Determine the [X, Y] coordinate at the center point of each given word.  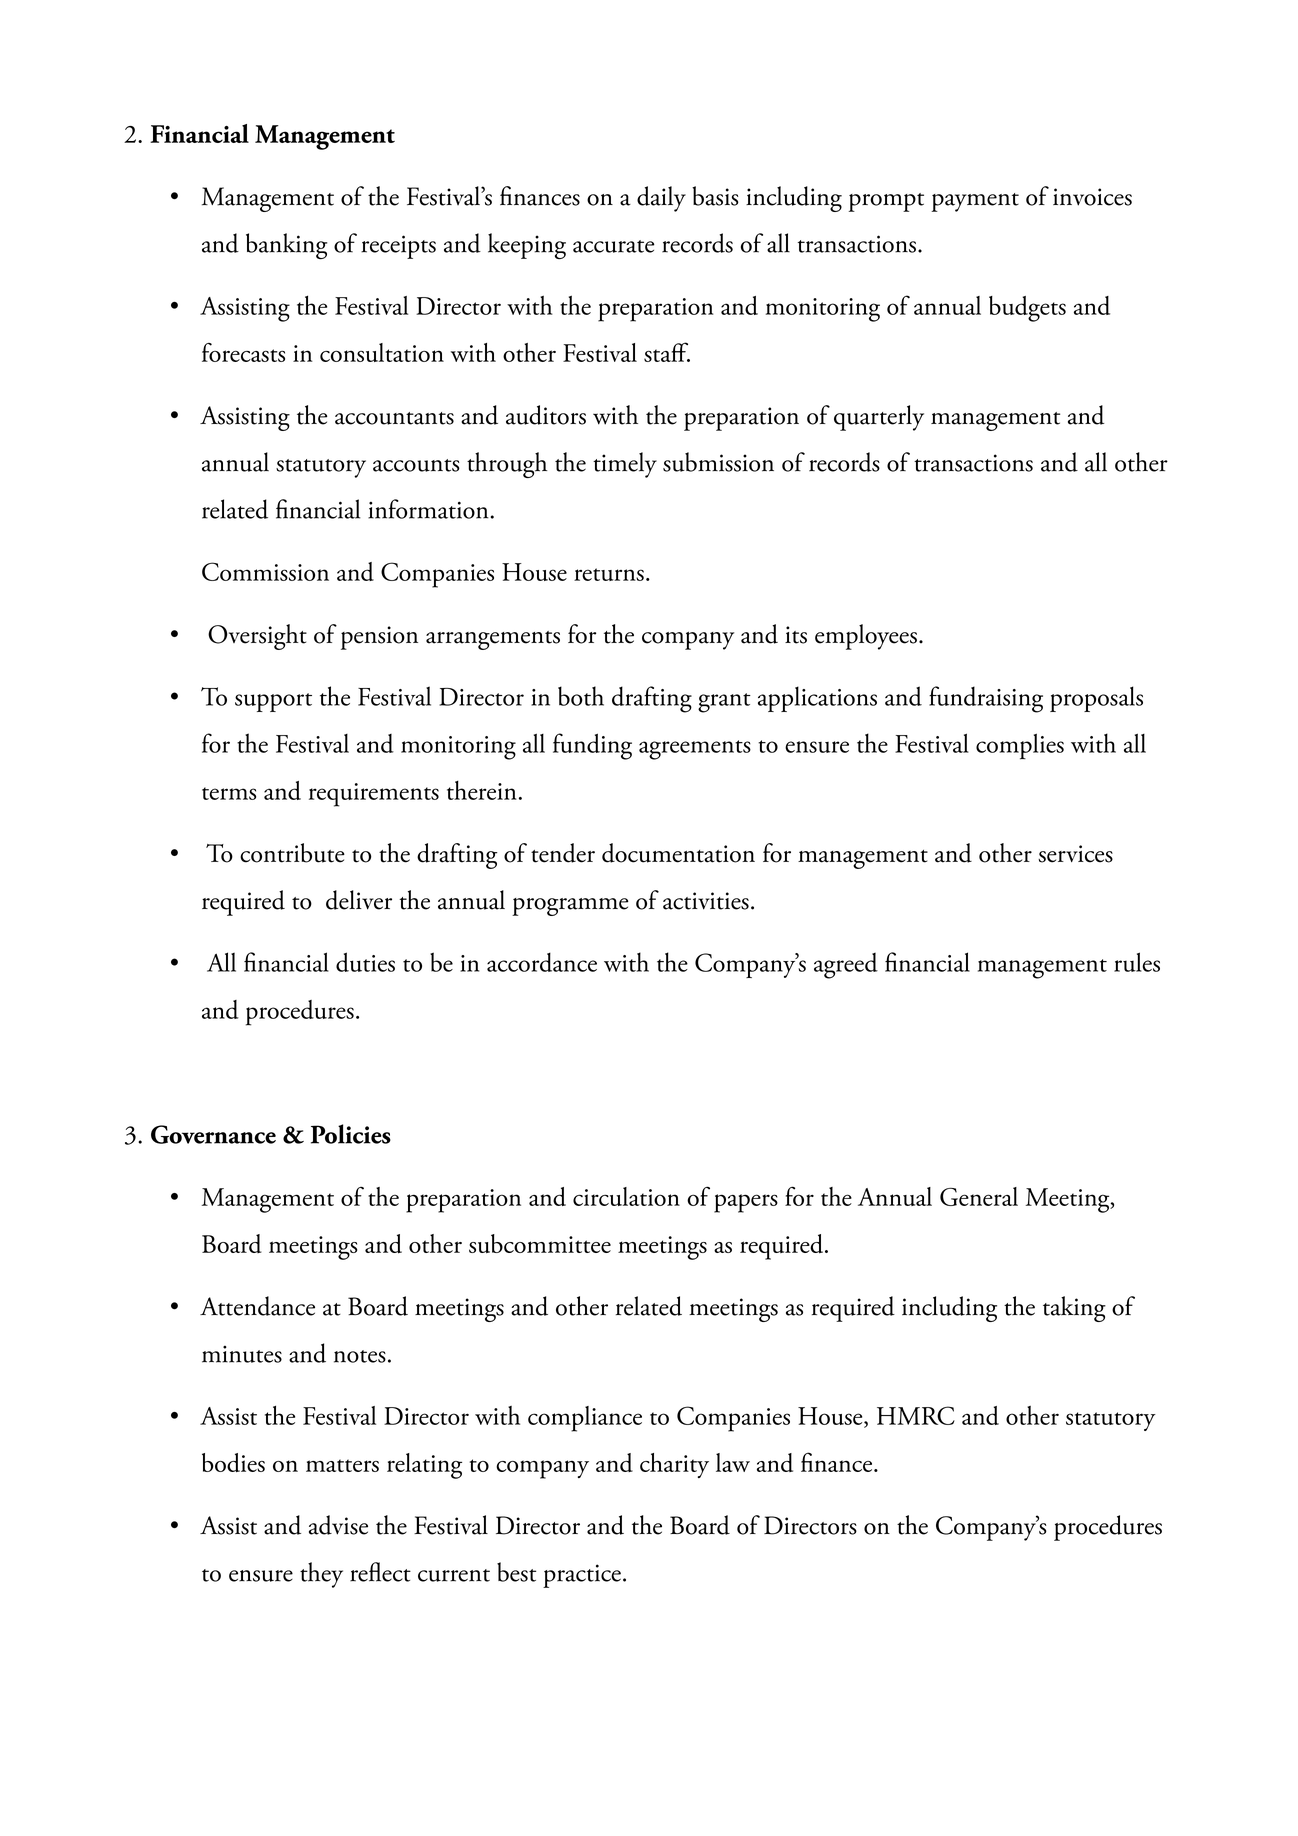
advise [338, 1525]
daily [661, 199]
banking [286, 246]
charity [674, 1465]
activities [706, 901]
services [1075, 854]
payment [975, 202]
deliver [359, 900]
